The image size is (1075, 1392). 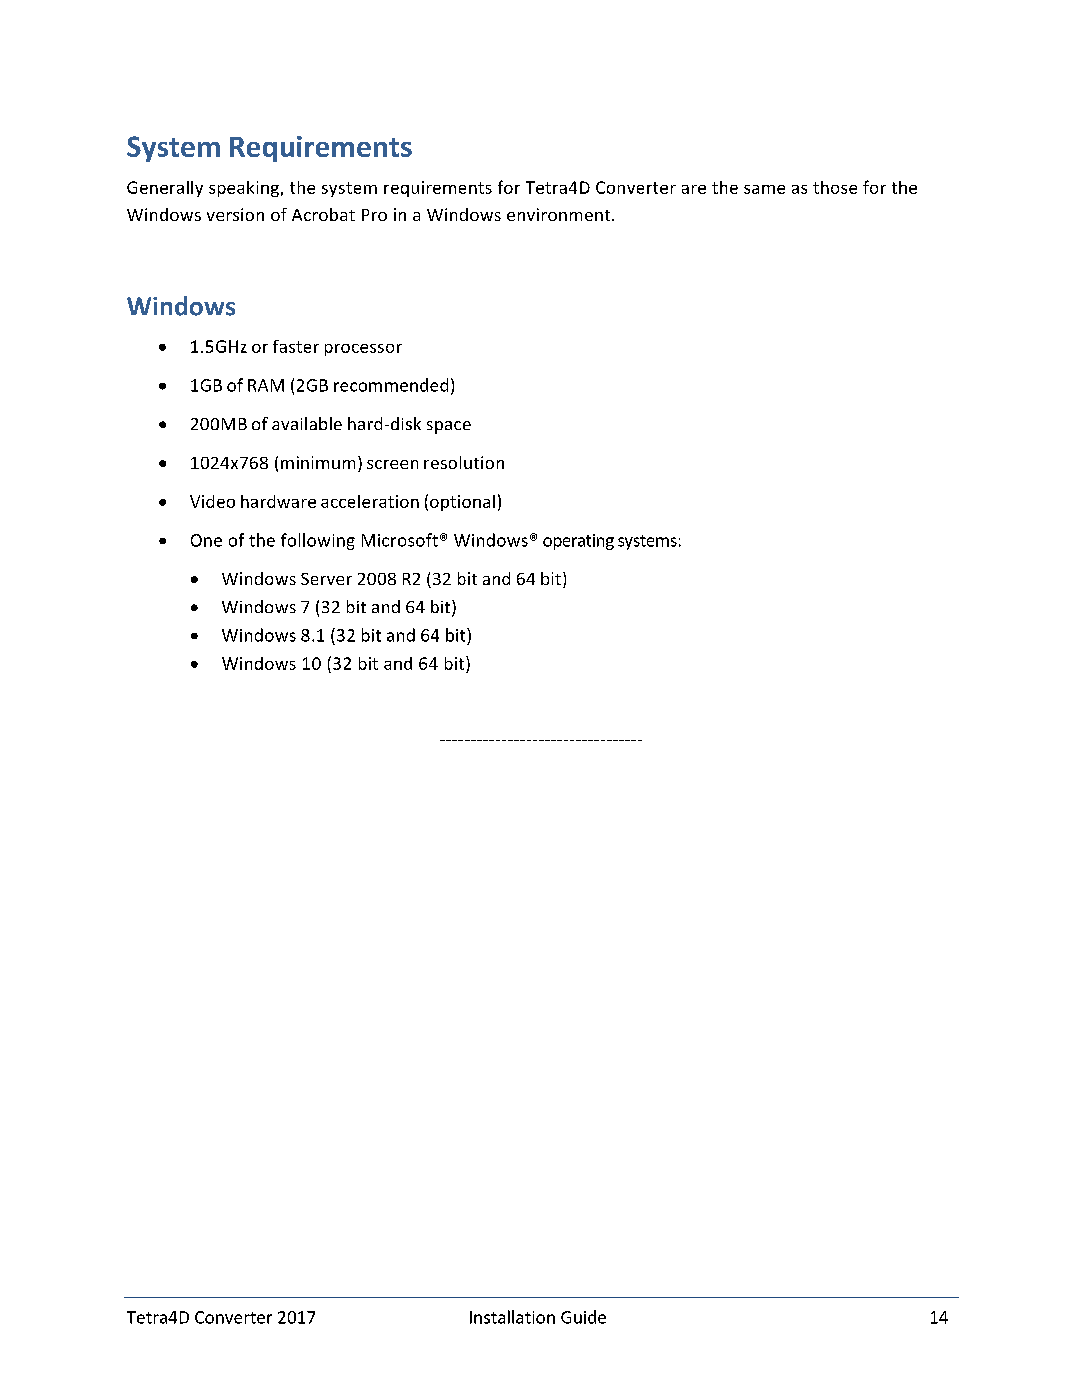 What do you see at coordinates (764, 189) in the page?
I see `same` at bounding box center [764, 189].
